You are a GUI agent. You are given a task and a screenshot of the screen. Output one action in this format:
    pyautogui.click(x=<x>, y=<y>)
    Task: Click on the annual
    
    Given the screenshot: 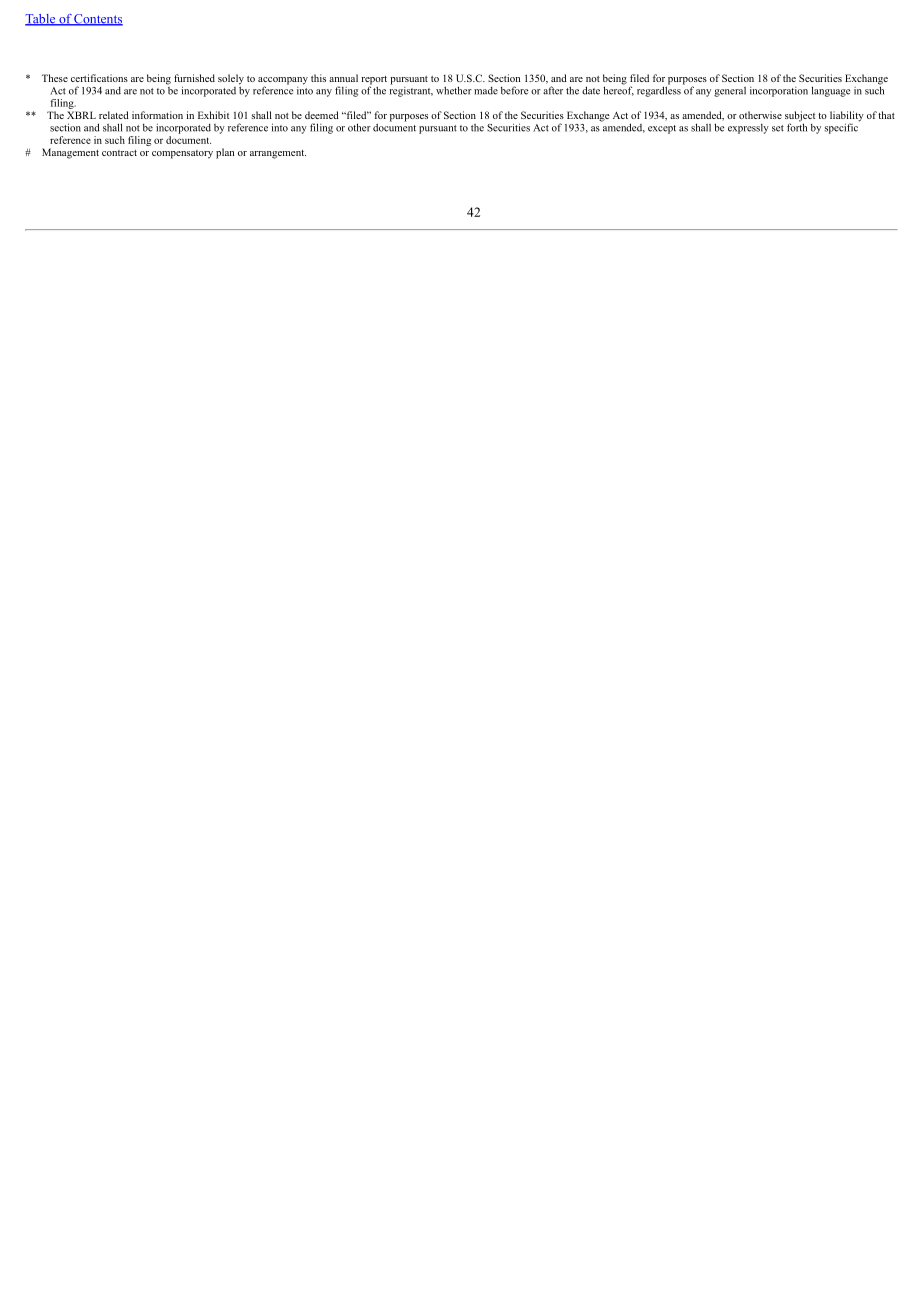 What is the action you would take?
    pyautogui.click(x=343, y=78)
